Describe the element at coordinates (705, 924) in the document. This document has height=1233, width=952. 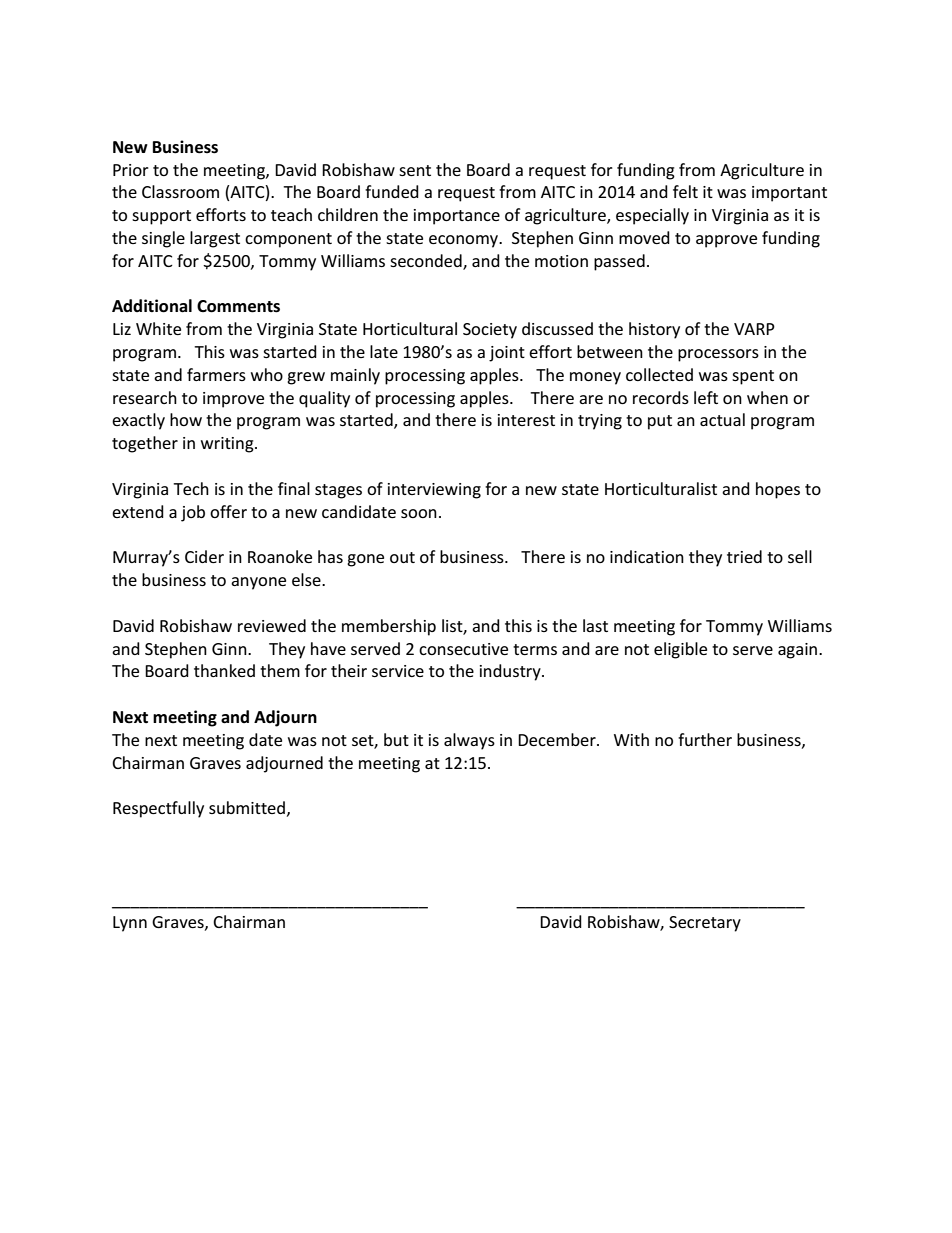
I see `Secretary` at that location.
